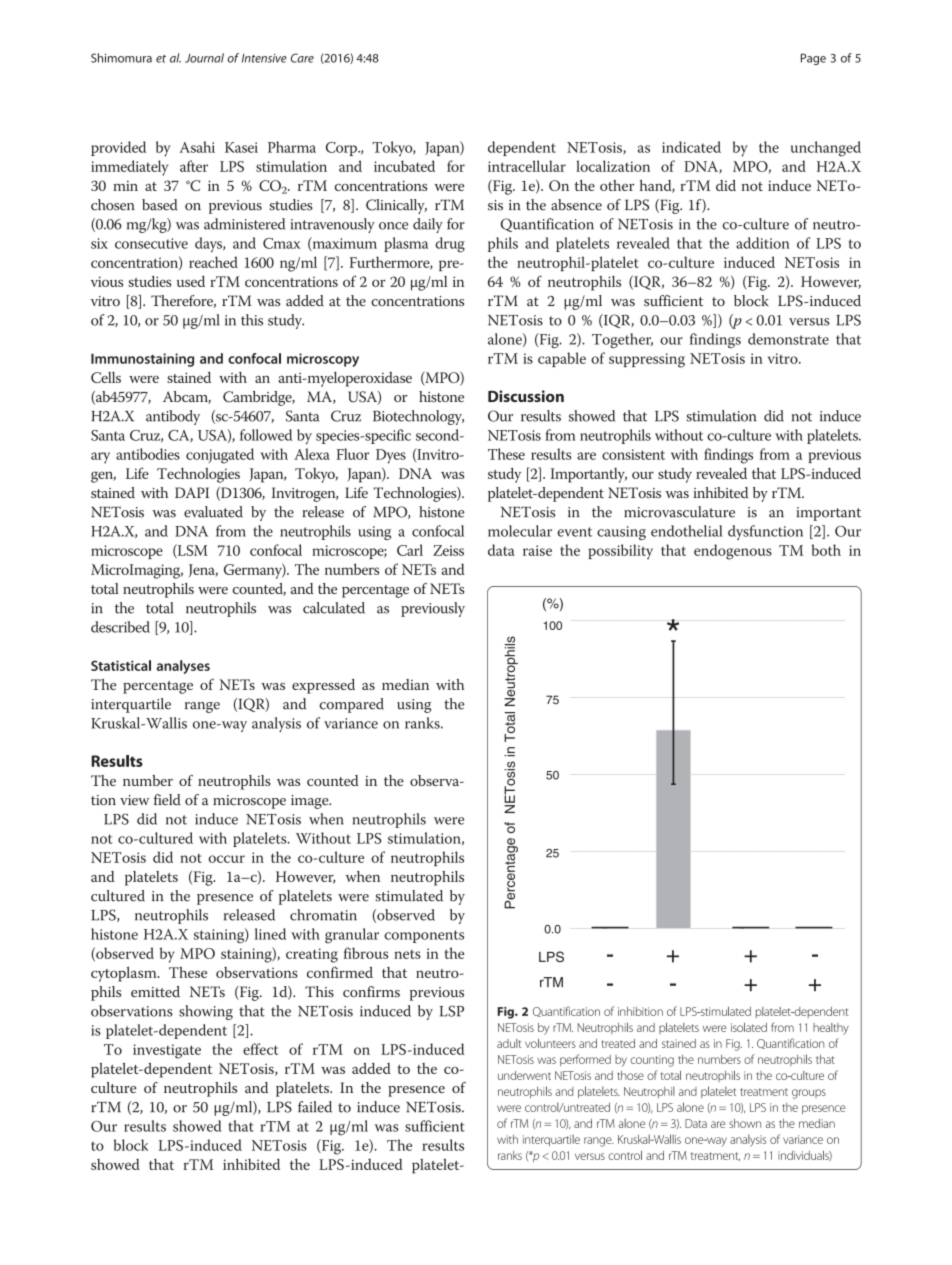  What do you see at coordinates (204, 58) in the screenshot?
I see `Journal` at bounding box center [204, 58].
